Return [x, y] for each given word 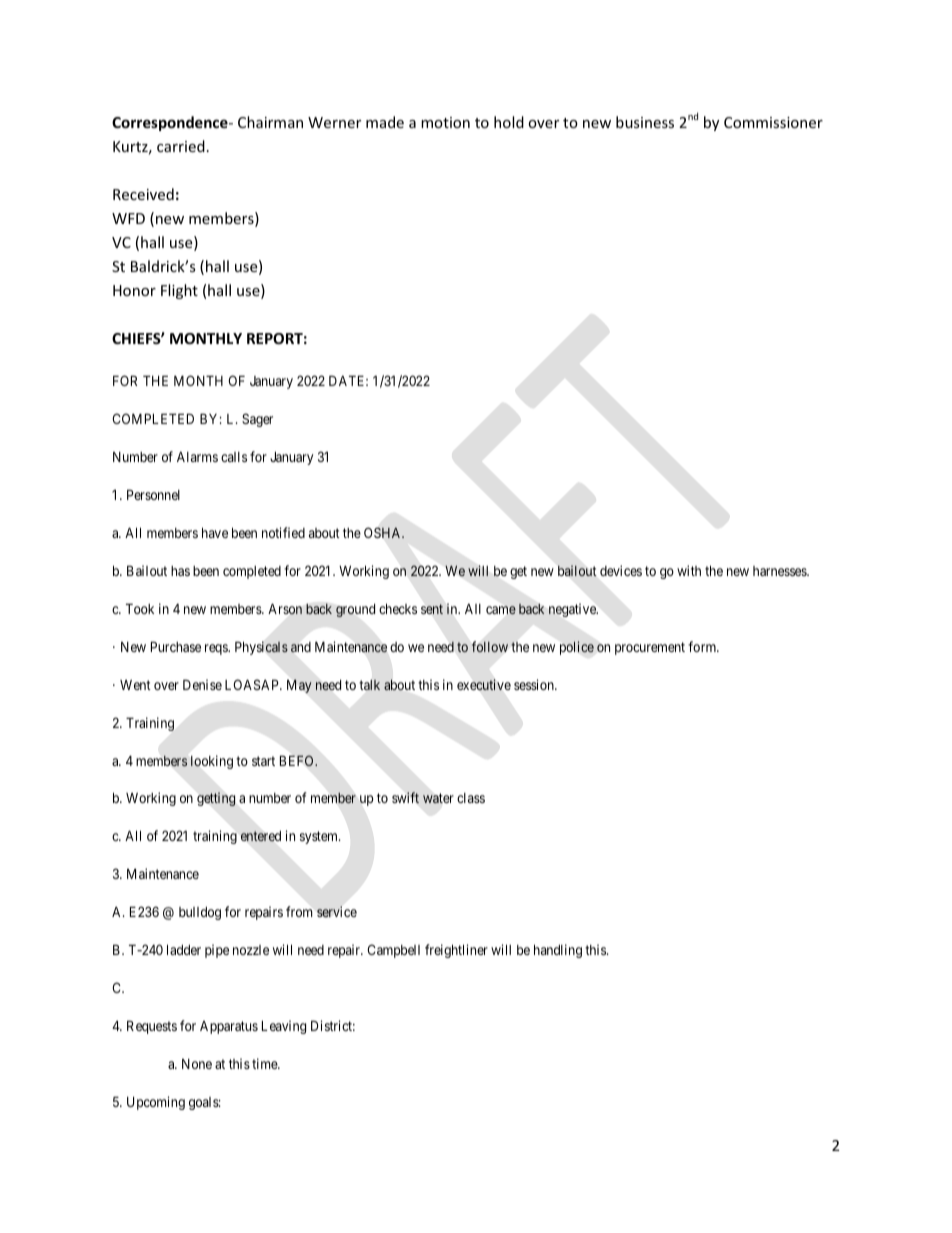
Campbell [393, 951]
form [703, 646]
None [197, 1064]
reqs [217, 649]
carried [181, 146]
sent [432, 609]
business [645, 122]
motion [445, 122]
